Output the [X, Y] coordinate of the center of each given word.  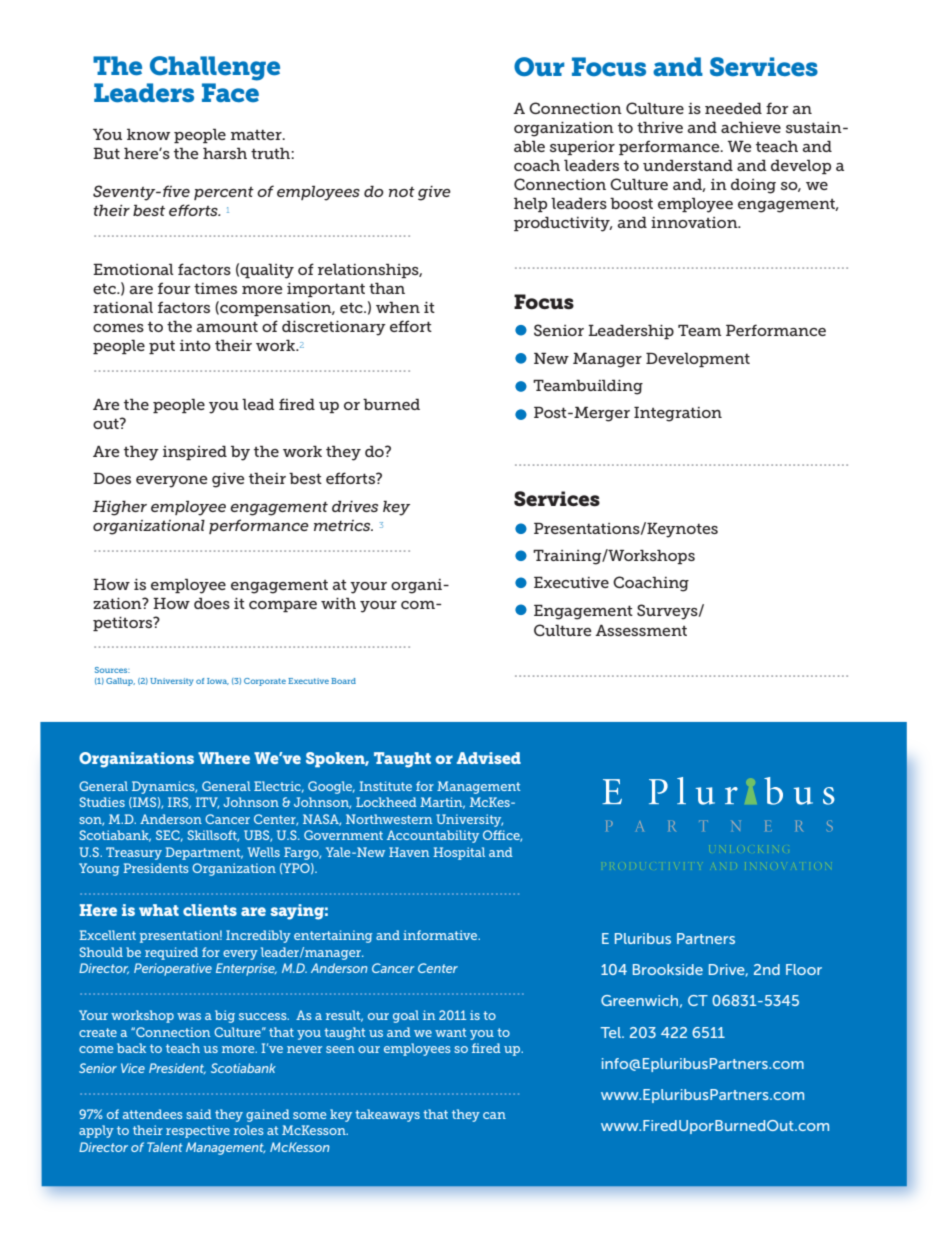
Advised [489, 758]
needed [733, 108]
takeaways [387, 1115]
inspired [195, 453]
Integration [678, 414]
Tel [612, 1032]
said [199, 1114]
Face [230, 92]
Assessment [641, 630]
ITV [207, 803]
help [530, 204]
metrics [343, 525]
